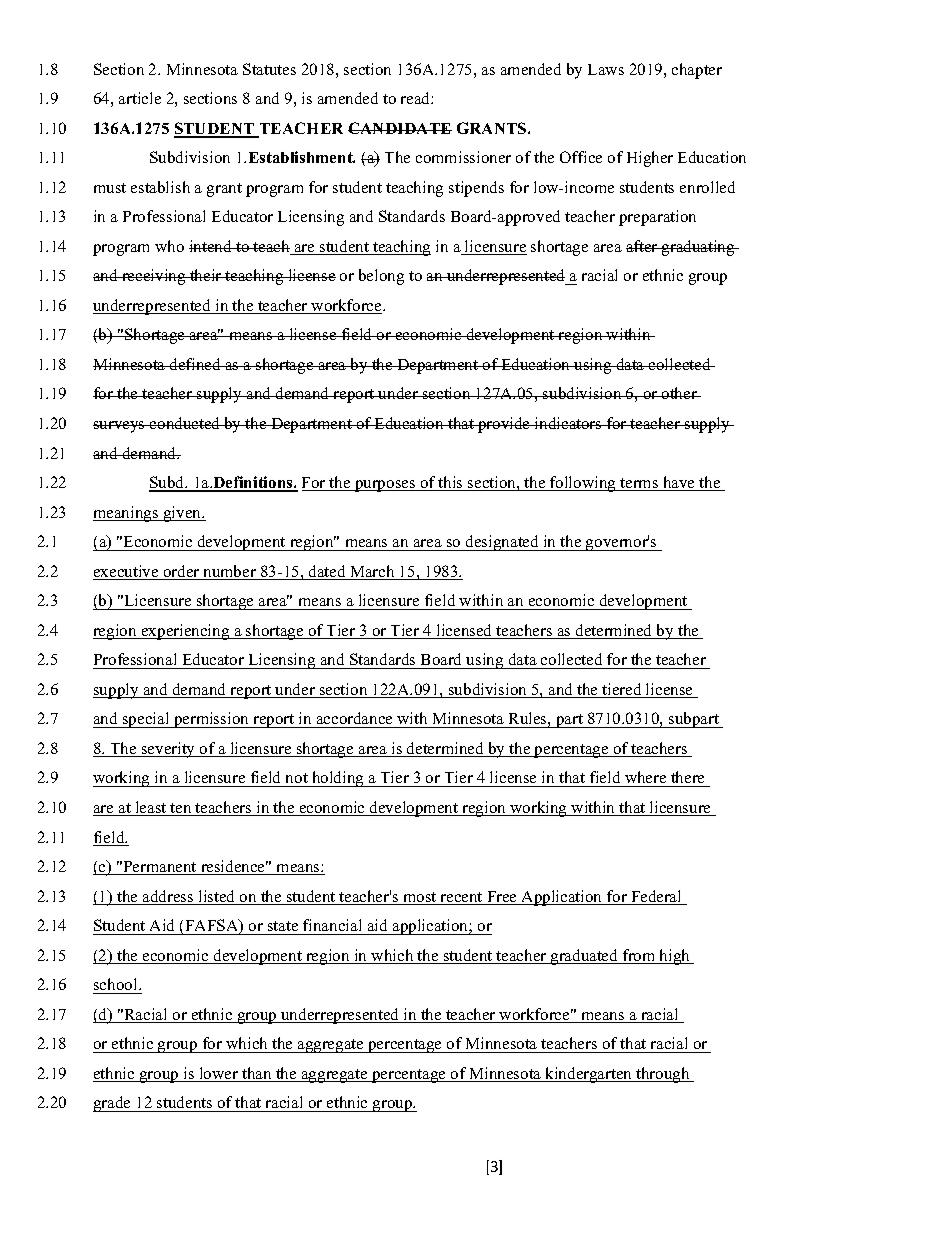  I want to click on severity, so click(169, 750).
